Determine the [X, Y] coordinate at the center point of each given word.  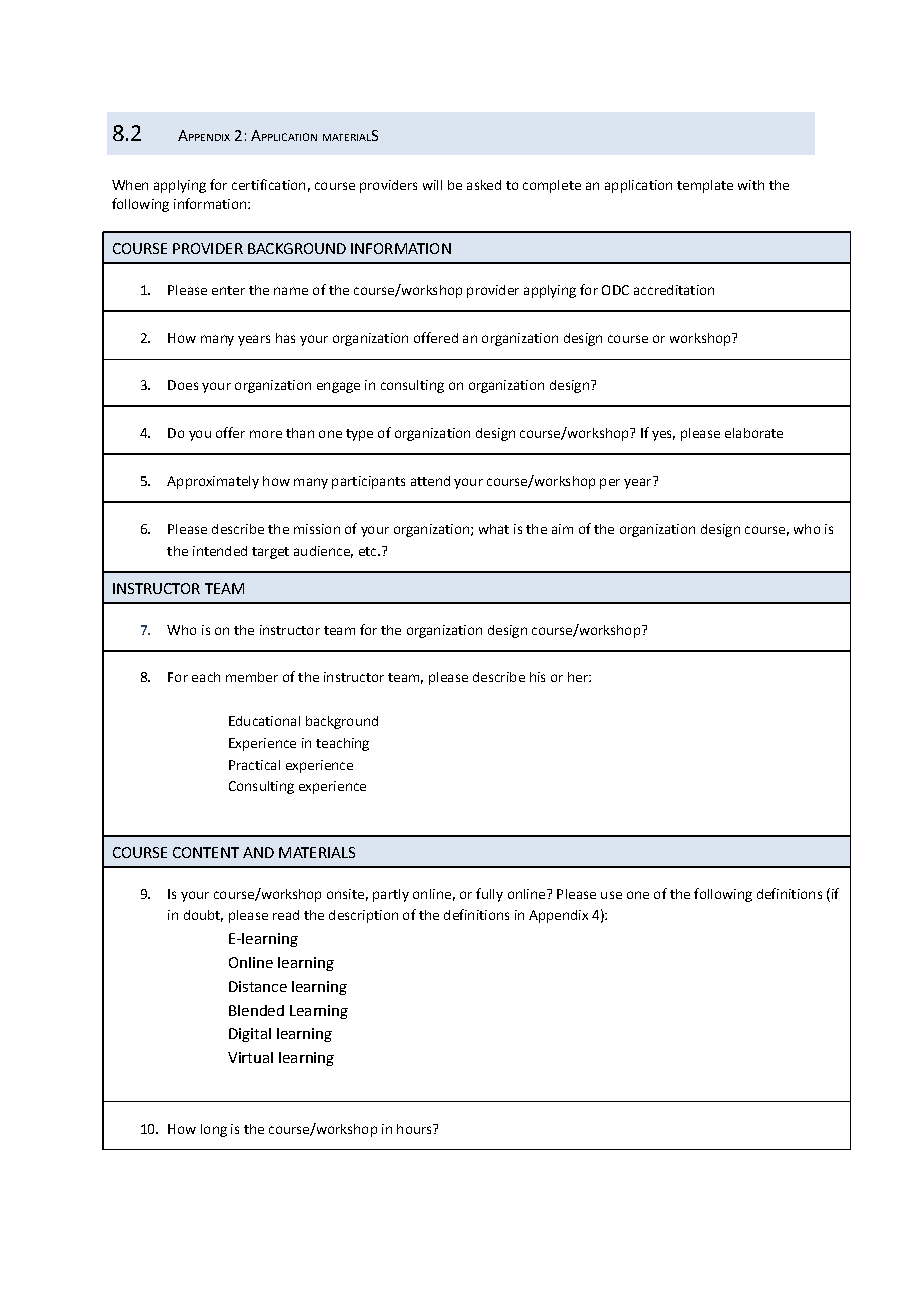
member [252, 677]
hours [415, 1129]
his [537, 677]
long [214, 1130]
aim [562, 529]
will [432, 185]
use [611, 895]
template [705, 186]
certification [268, 184]
